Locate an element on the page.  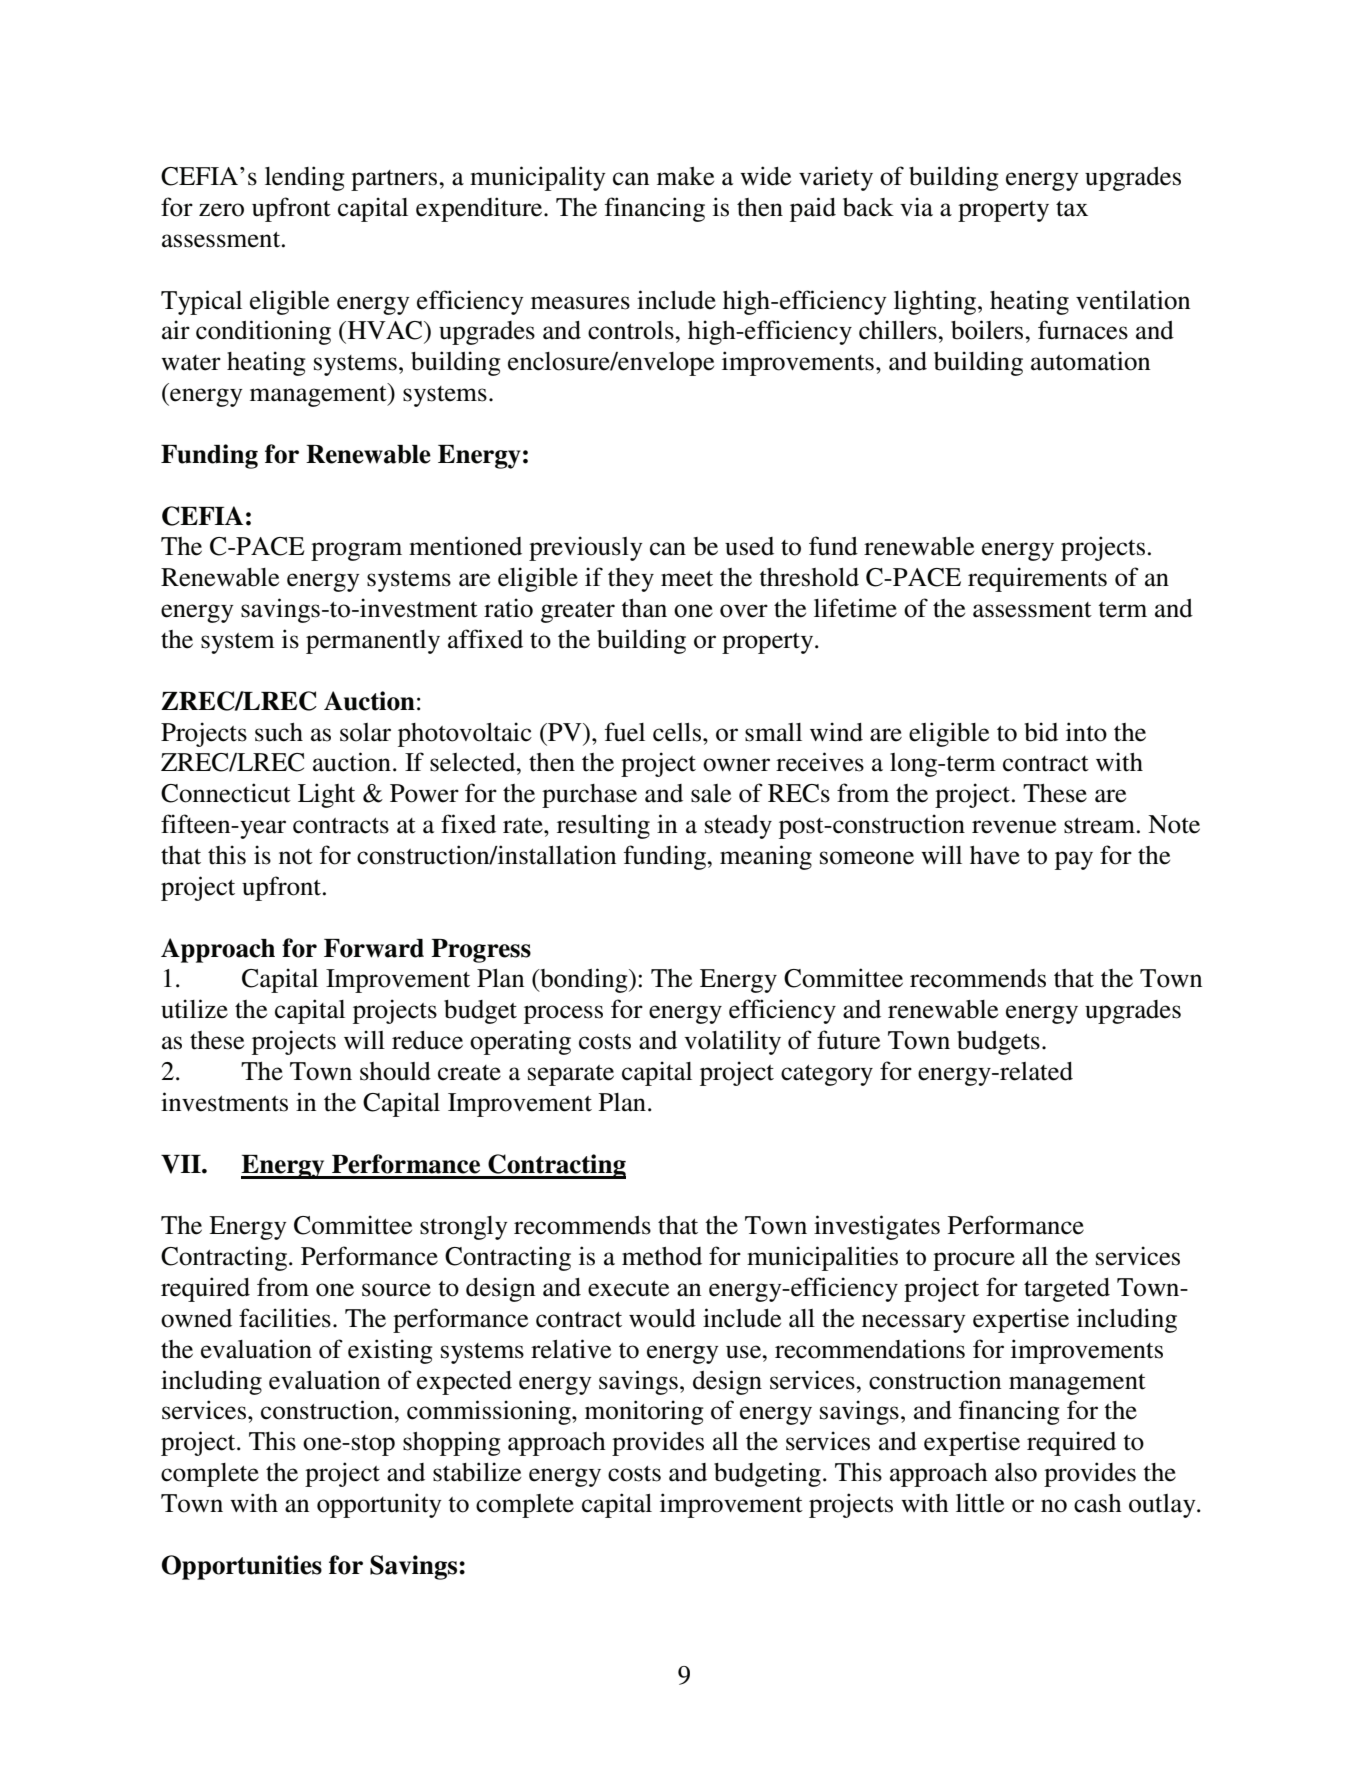
procure is located at coordinates (974, 1261).
